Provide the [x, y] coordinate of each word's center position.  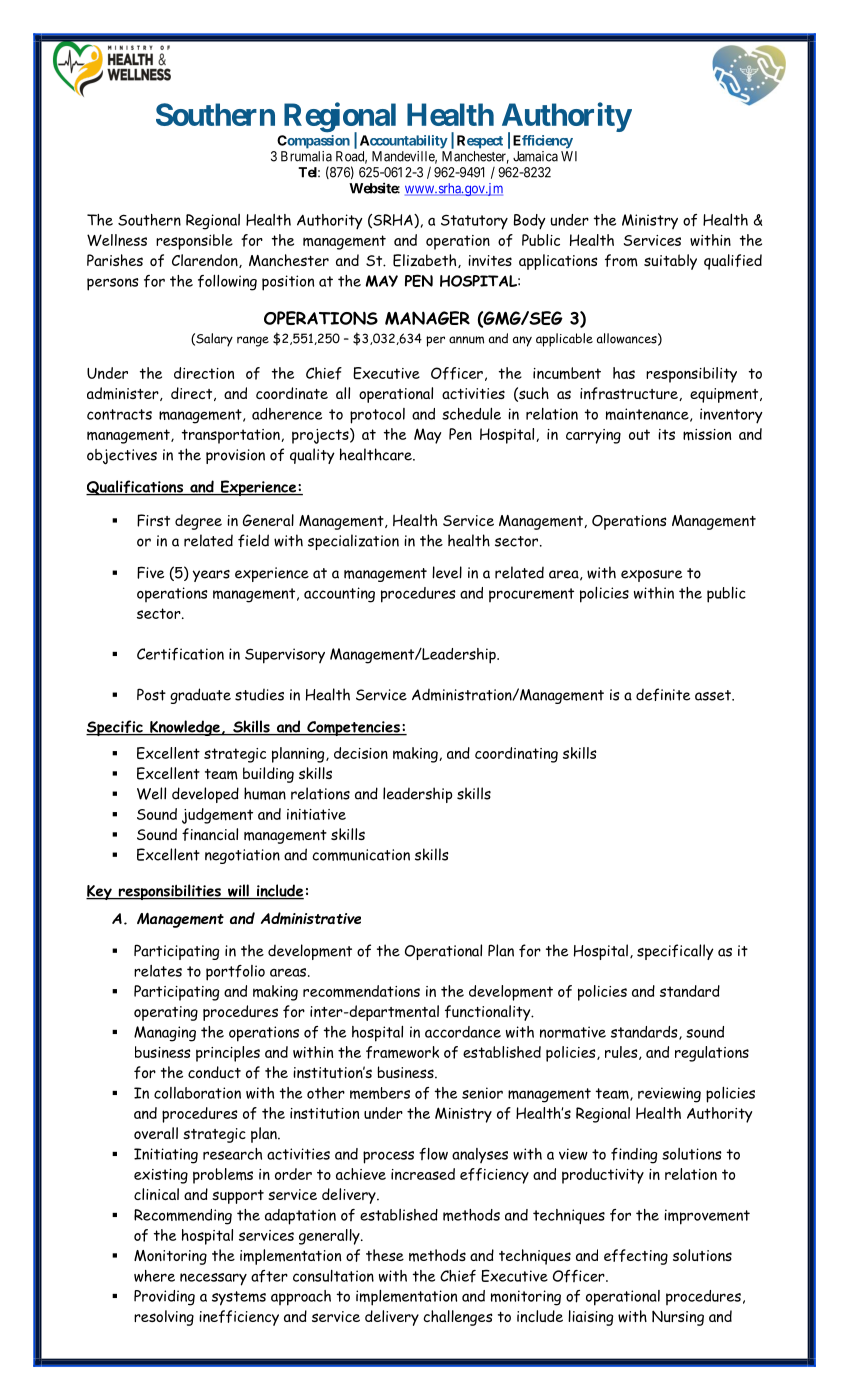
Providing [164, 1298]
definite [663, 694]
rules [622, 1053]
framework [402, 1052]
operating [166, 1013]
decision [361, 753]
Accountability [404, 142]
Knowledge [185, 728]
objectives [122, 457]
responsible [194, 242]
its [666, 434]
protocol [377, 416]
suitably [670, 262]
